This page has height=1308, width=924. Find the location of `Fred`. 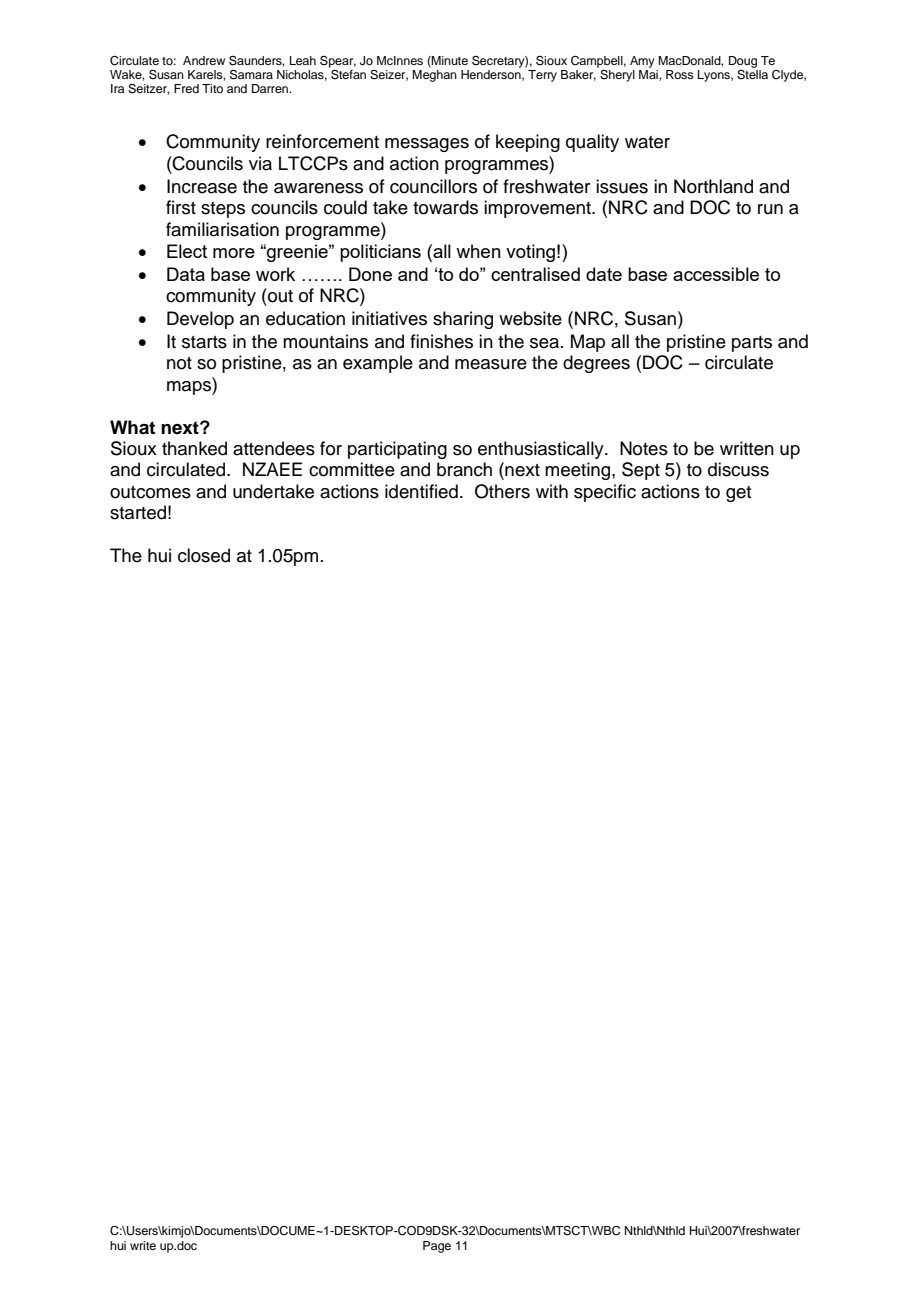

Fred is located at coordinates (186, 88).
